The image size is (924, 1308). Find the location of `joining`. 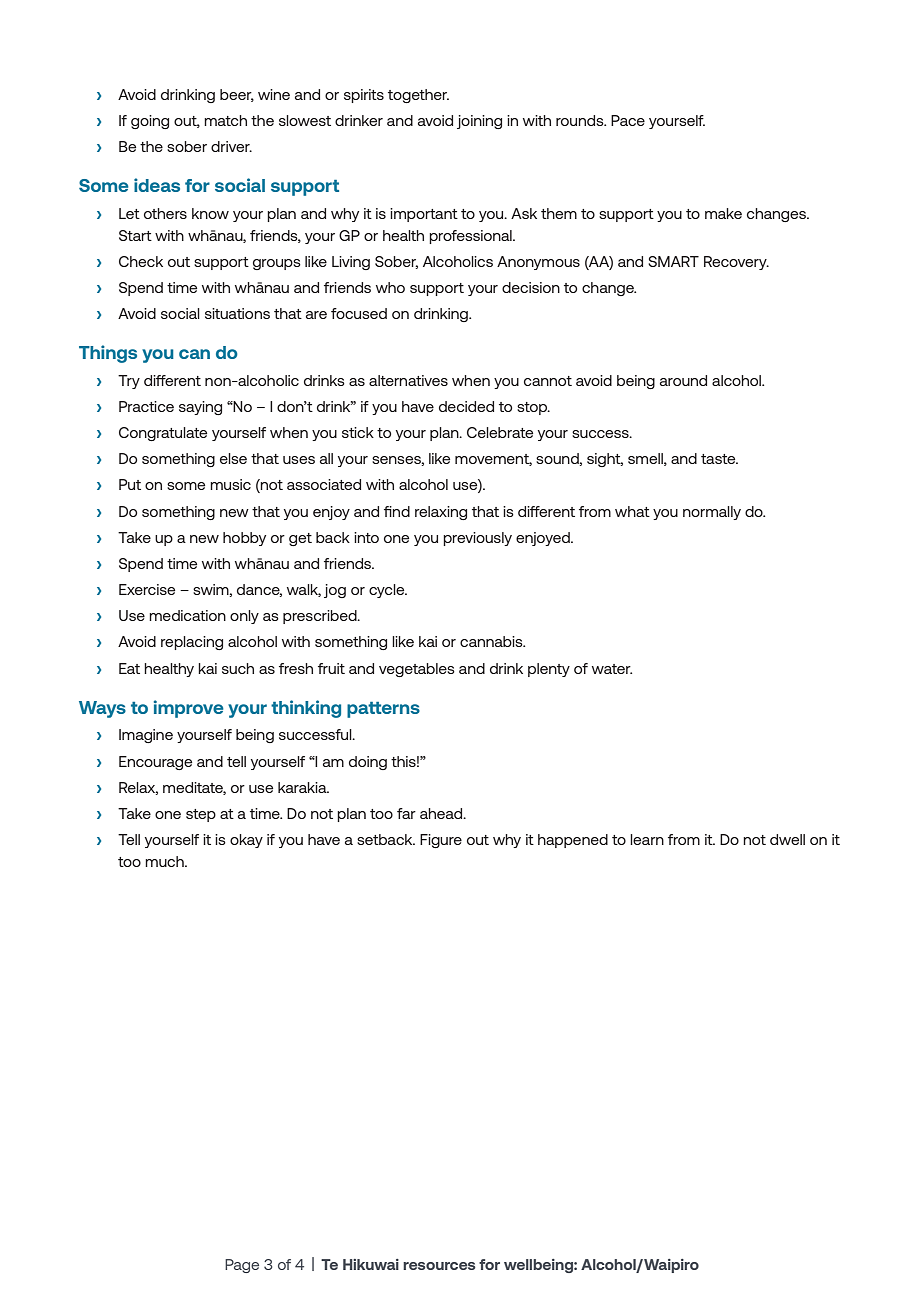

joining is located at coordinates (479, 122).
